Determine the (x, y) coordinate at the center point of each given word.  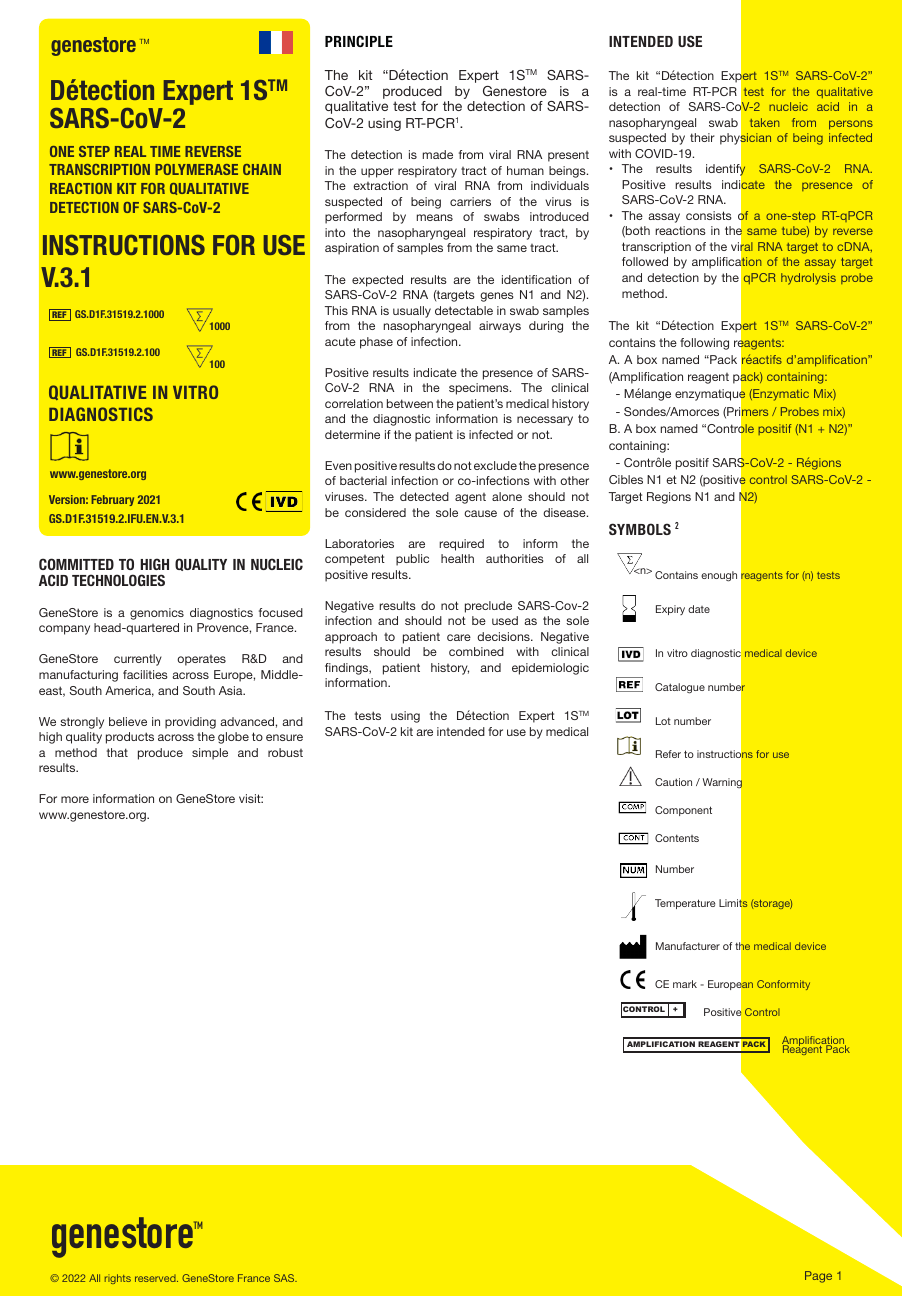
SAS (285, 1278)
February (112, 500)
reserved (156, 1278)
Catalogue (680, 688)
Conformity (783, 985)
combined (476, 651)
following (704, 344)
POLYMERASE (196, 169)
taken (764, 122)
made (438, 154)
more (75, 799)
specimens (480, 389)
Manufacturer (688, 946)
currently (138, 660)
